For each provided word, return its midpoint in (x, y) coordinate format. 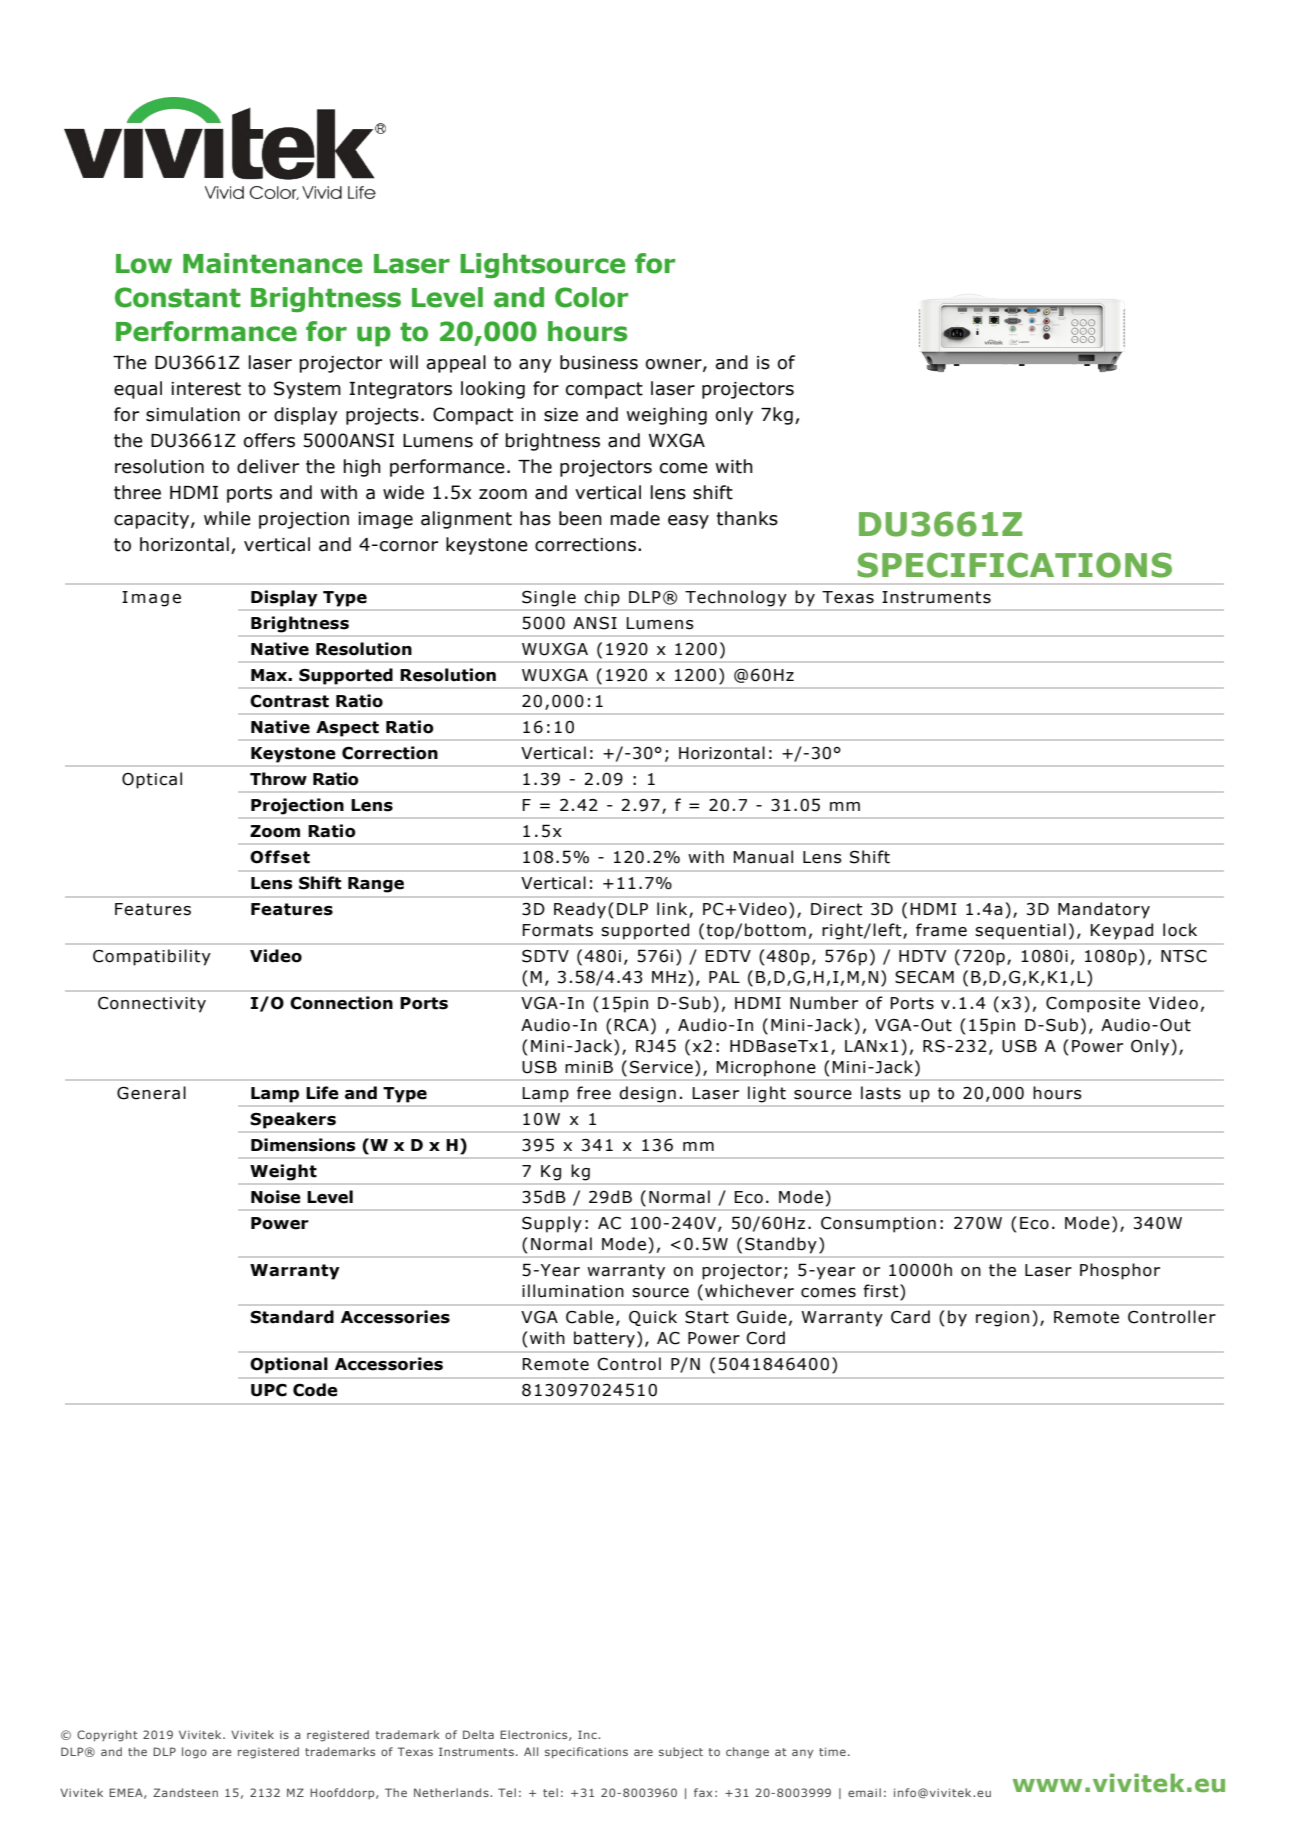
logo (194, 1753)
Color (591, 297)
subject (681, 1753)
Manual (763, 857)
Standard (292, 1317)
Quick (653, 1318)
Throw (278, 779)
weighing (666, 416)
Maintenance (272, 263)
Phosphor (1120, 1271)
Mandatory (1104, 910)
